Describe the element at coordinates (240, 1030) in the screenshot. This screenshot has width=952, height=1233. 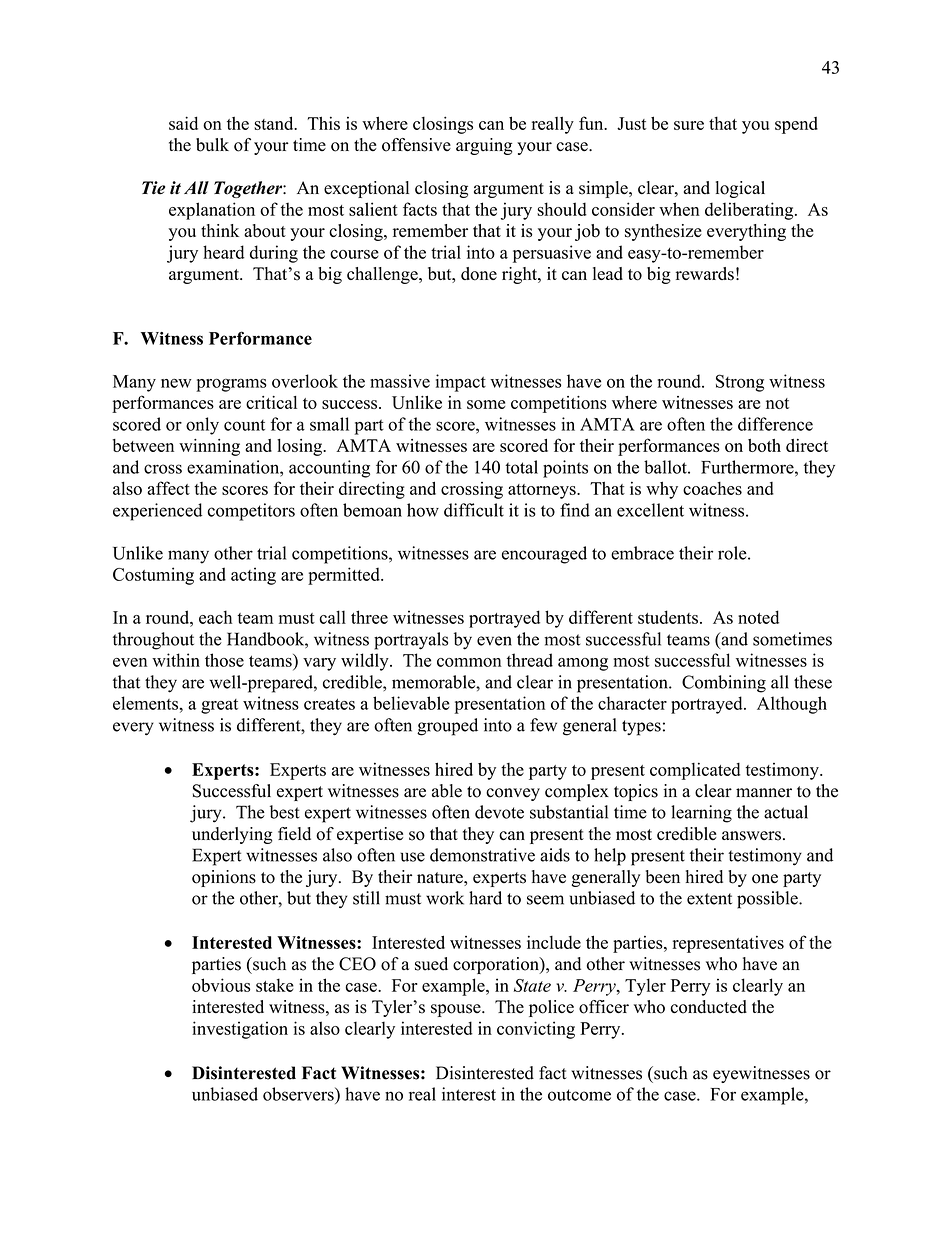
I see `investigation` at that location.
